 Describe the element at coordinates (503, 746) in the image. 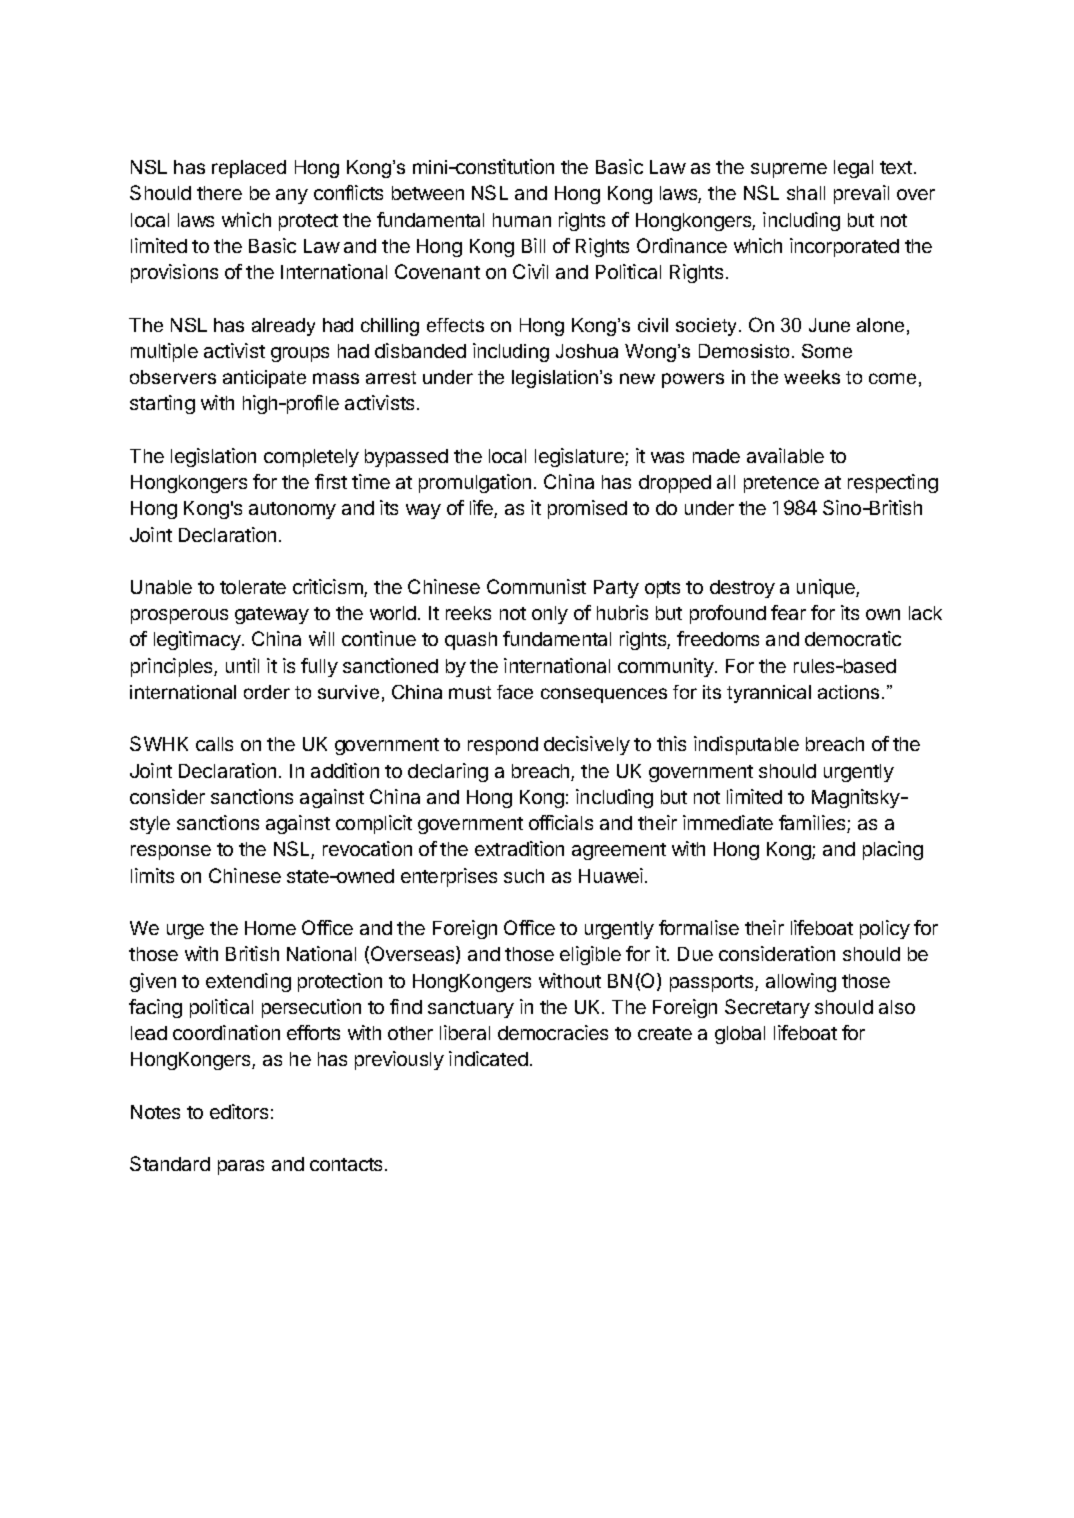

I see `respond` at that location.
